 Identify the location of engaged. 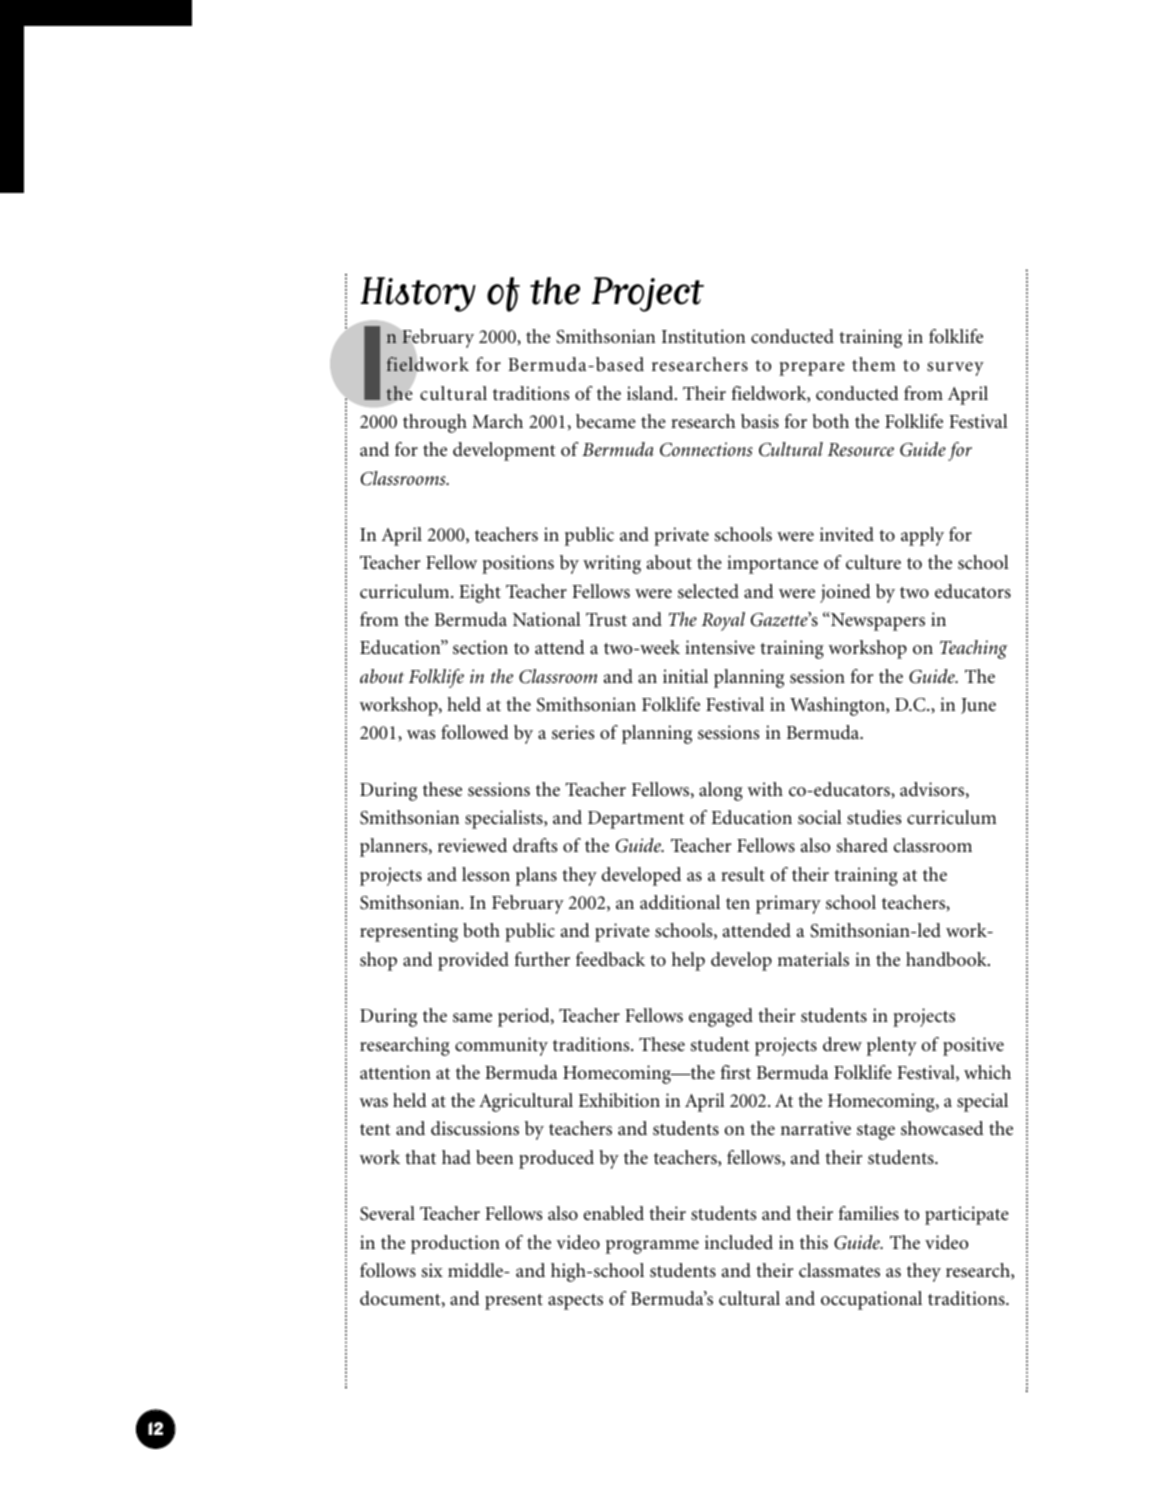
(721, 1017).
